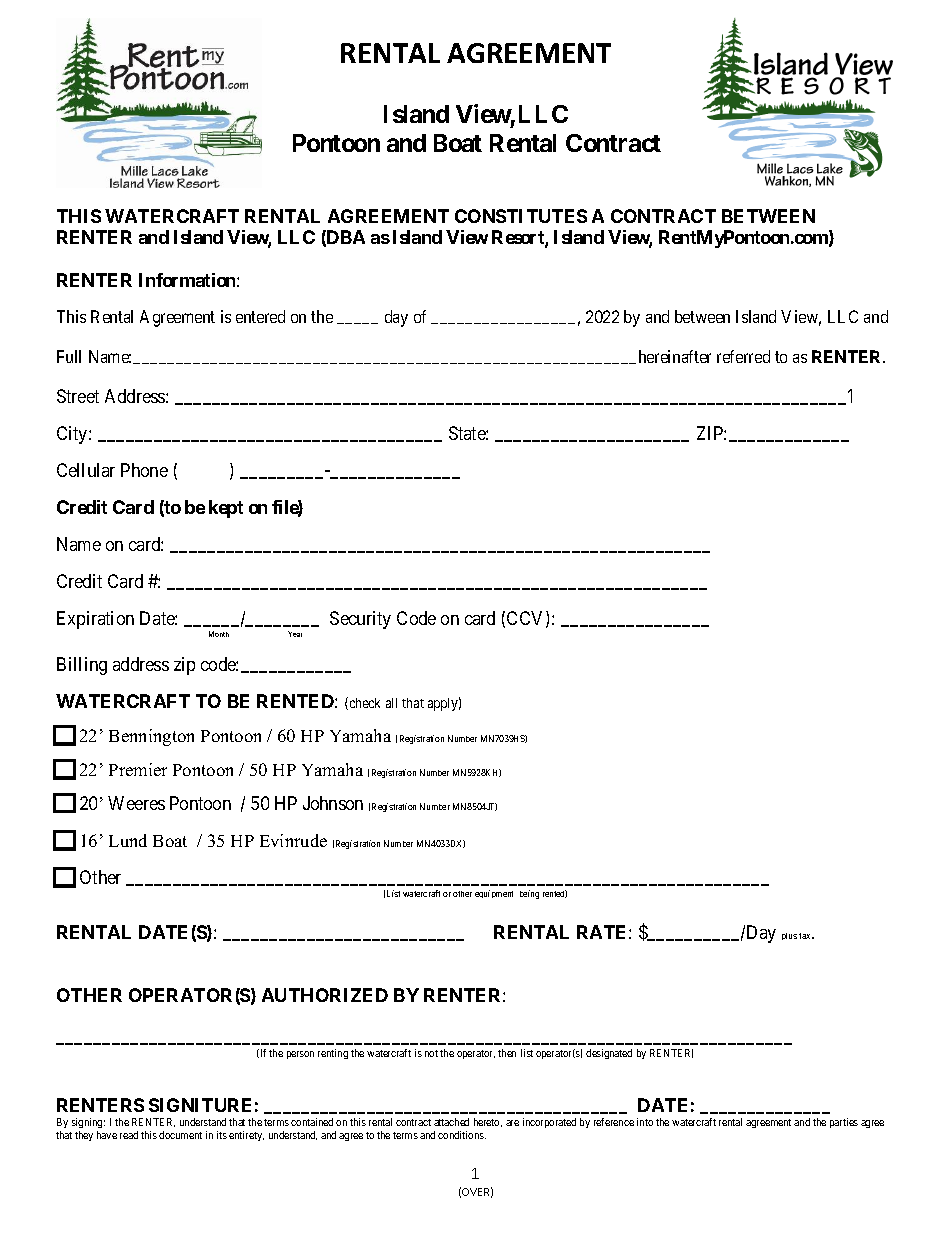  I want to click on document, so click(180, 1135).
